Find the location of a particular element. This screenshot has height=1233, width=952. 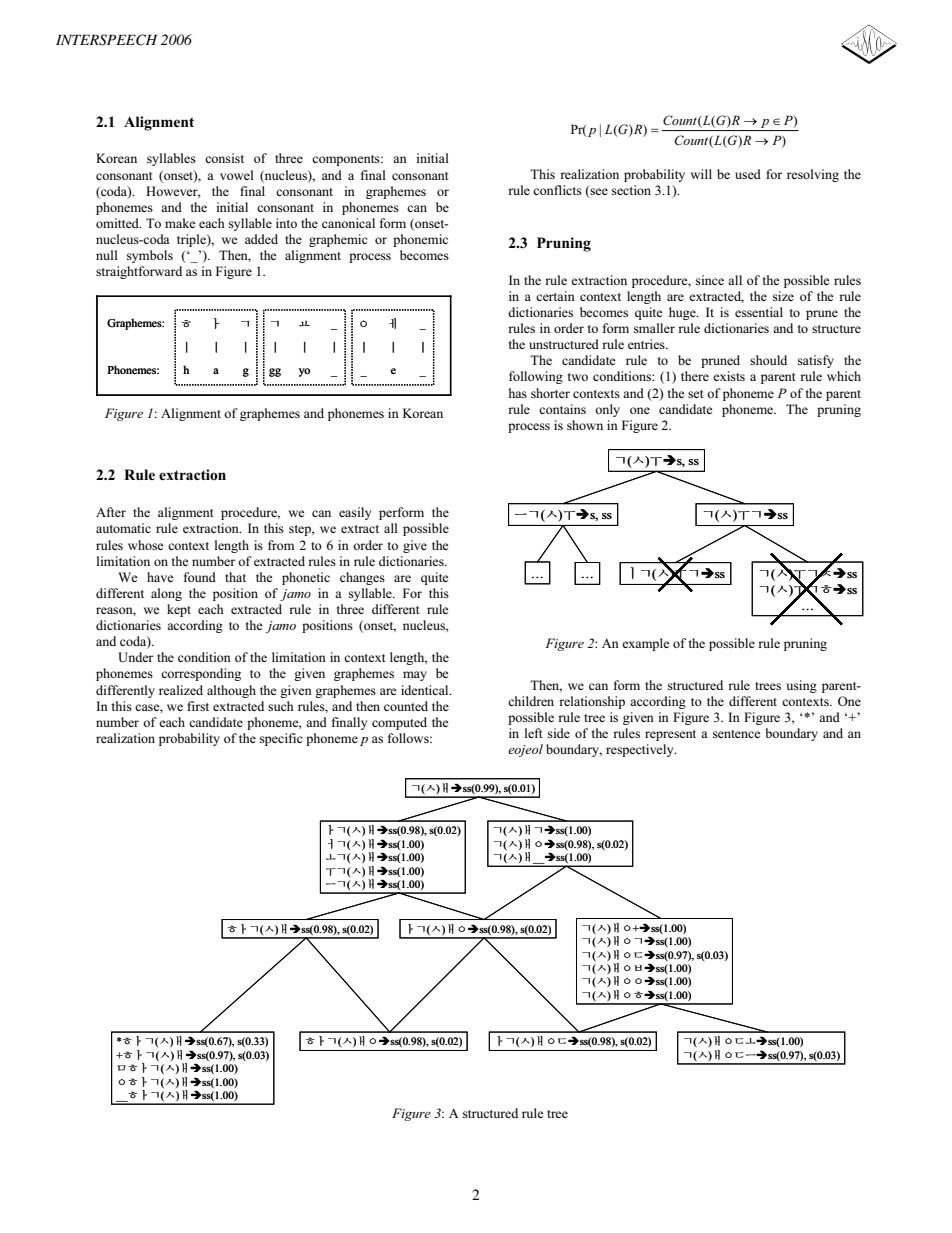

straightforward is located at coordinates (139, 272).
